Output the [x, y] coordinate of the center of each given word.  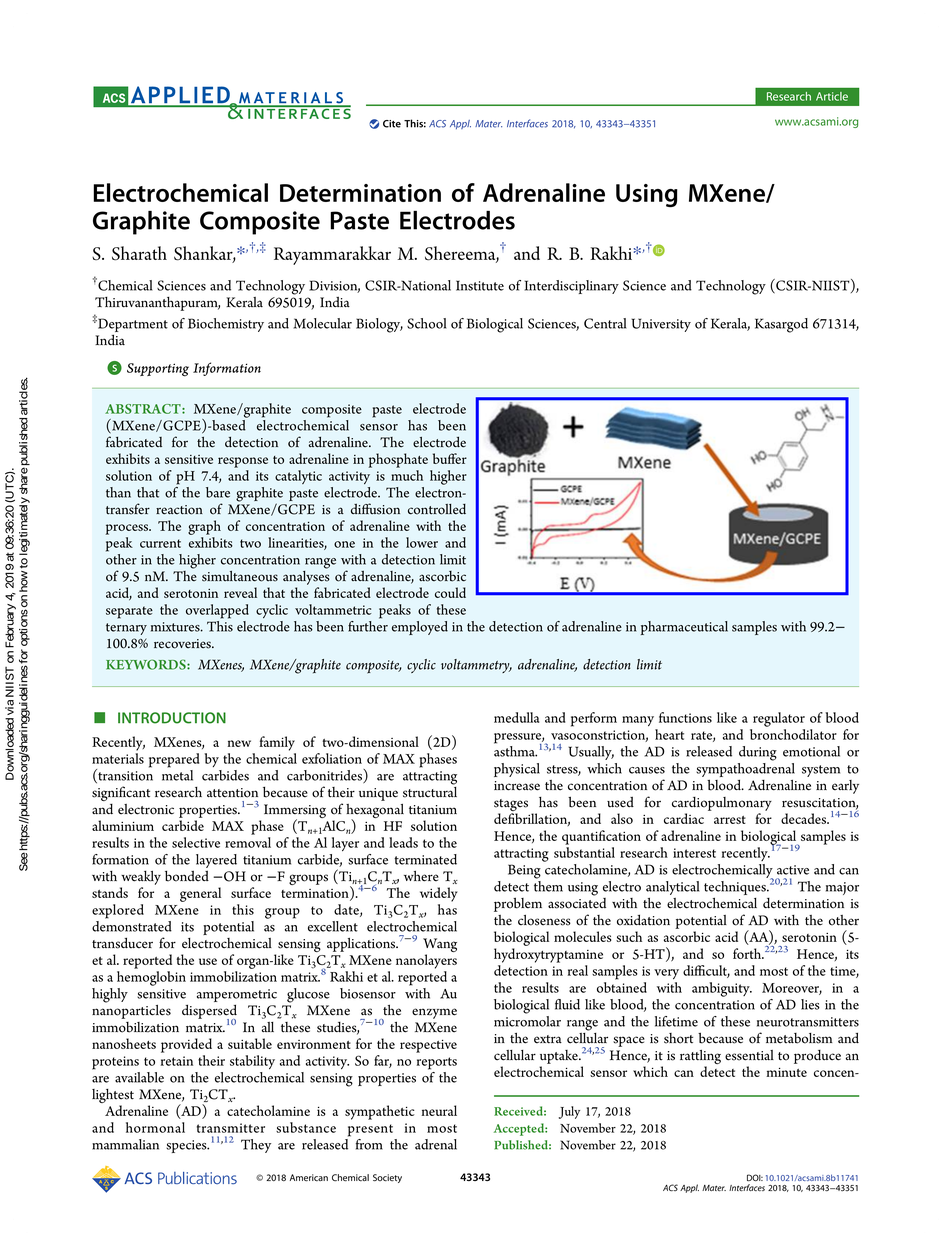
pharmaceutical [684, 628]
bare [218, 492]
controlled [437, 509]
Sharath [139, 253]
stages [511, 806]
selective [196, 842]
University [661, 325]
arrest [730, 820]
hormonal [155, 1127]
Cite [392, 124]
